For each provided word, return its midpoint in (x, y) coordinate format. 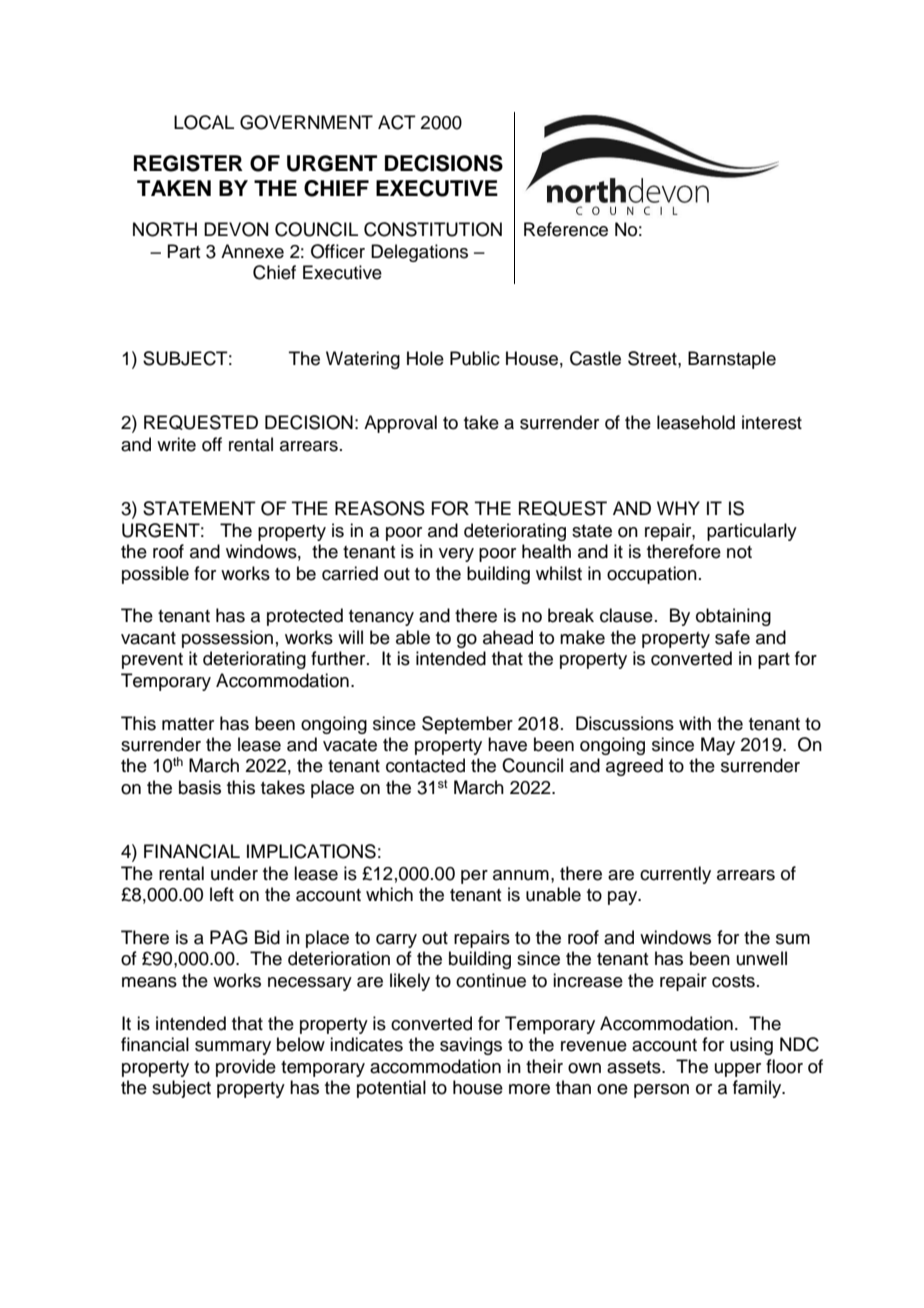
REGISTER (188, 163)
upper (738, 1070)
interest (772, 422)
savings (471, 1046)
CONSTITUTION (433, 229)
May (718, 746)
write (176, 444)
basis (200, 787)
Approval (400, 424)
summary (233, 1048)
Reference (566, 229)
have (507, 744)
